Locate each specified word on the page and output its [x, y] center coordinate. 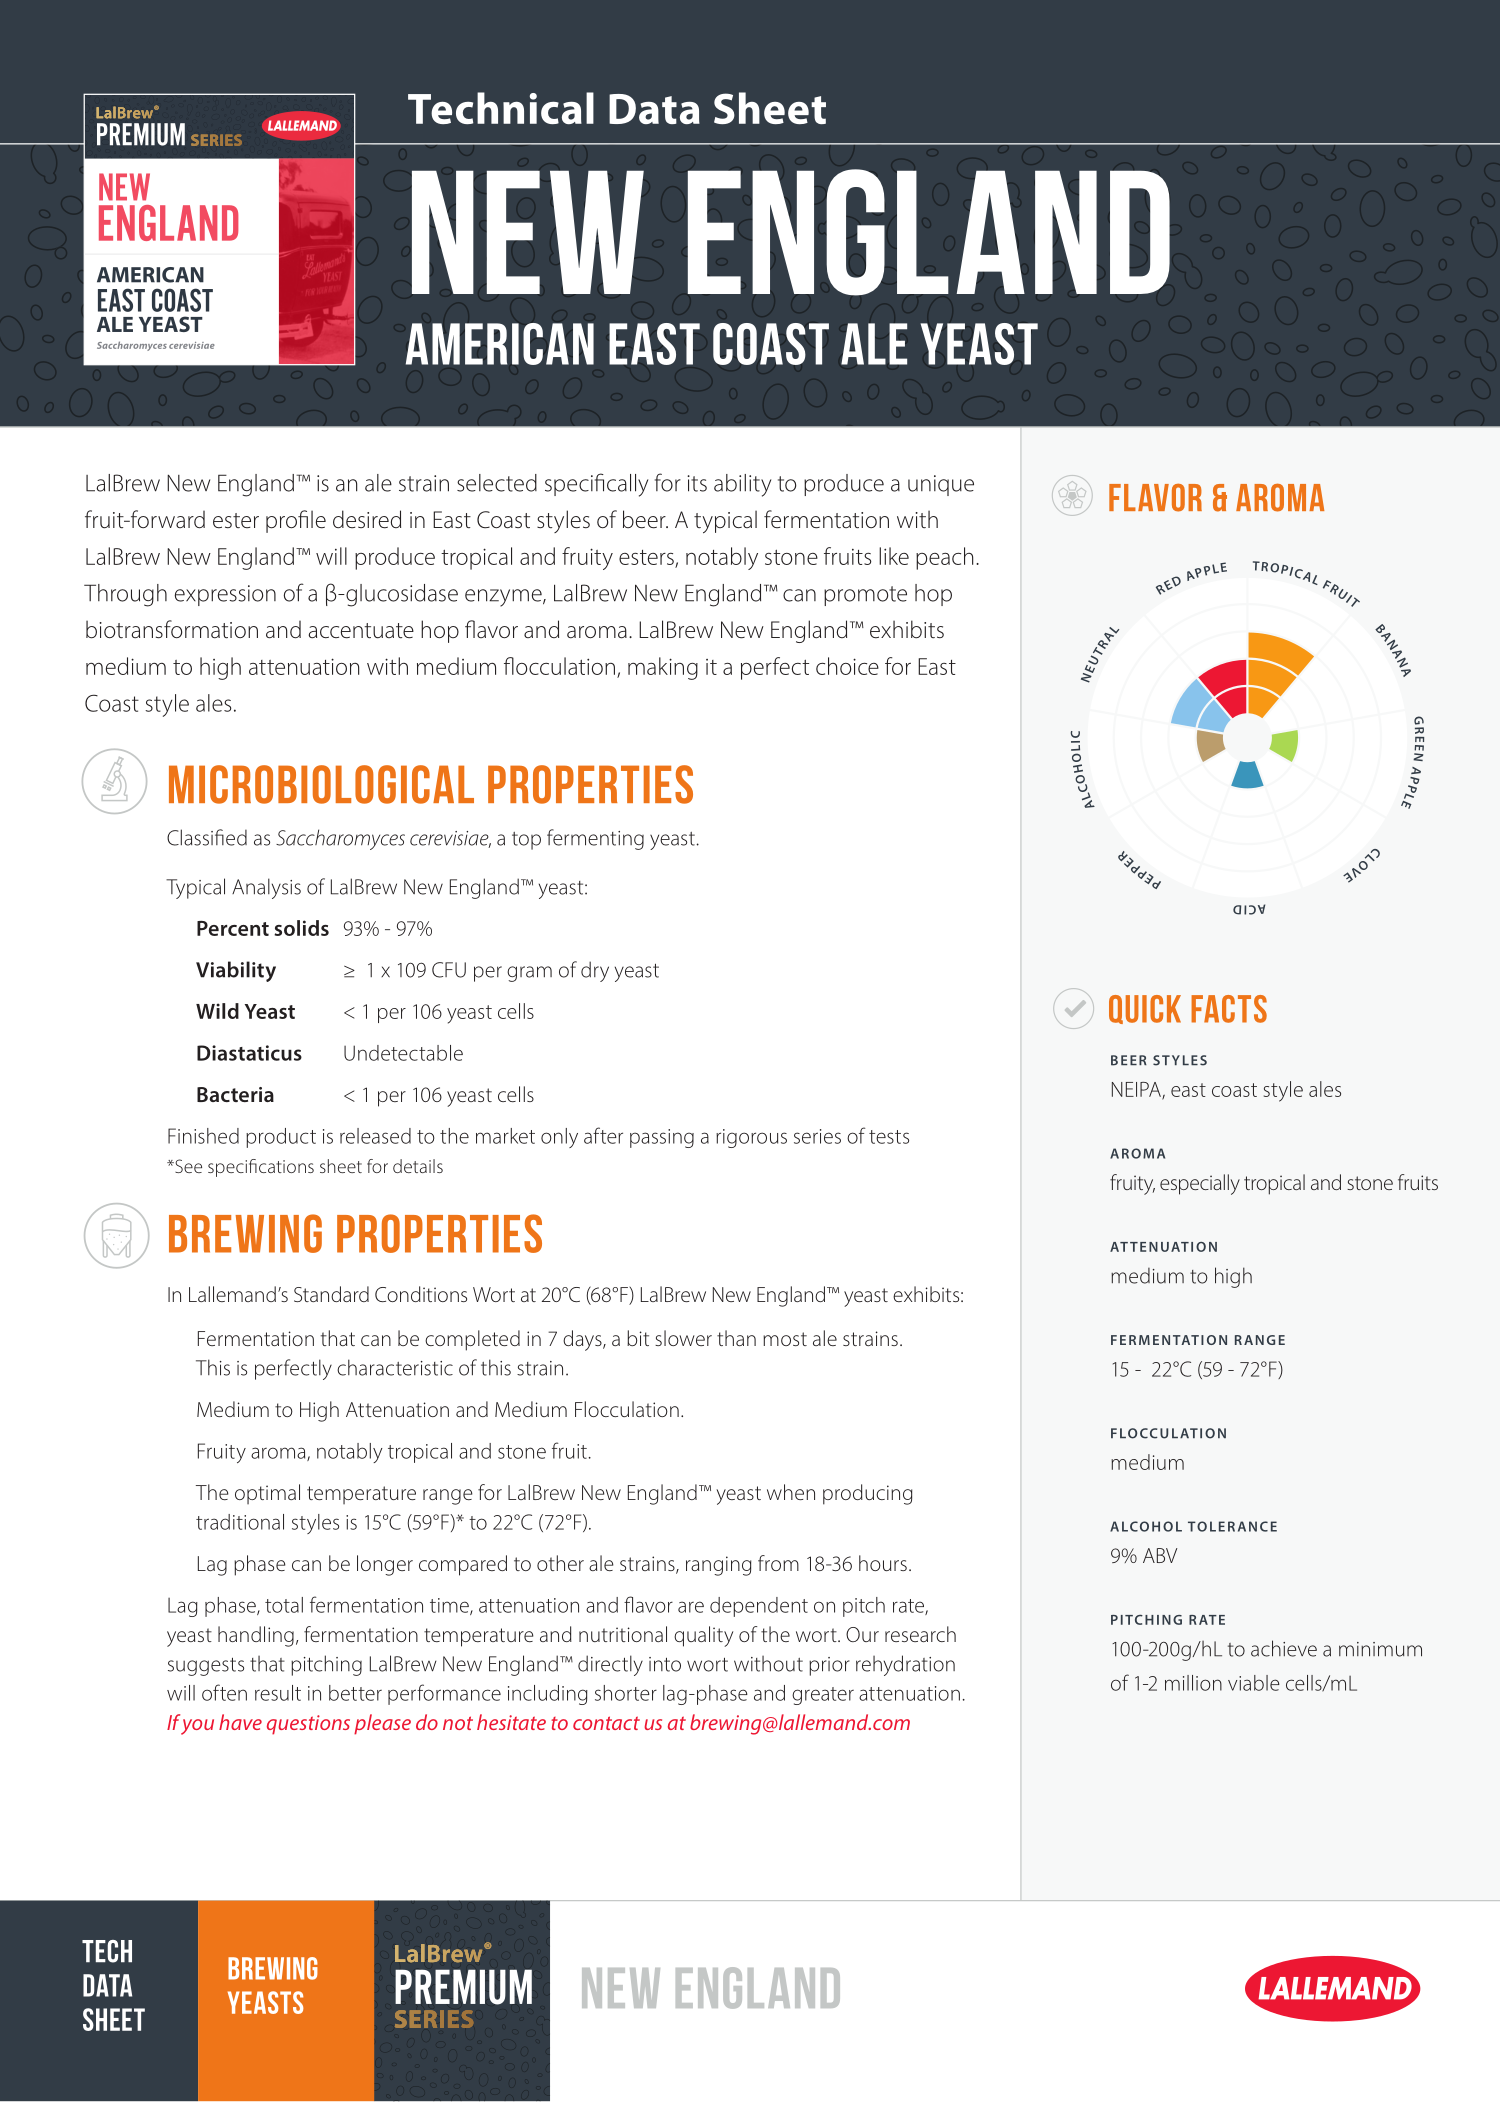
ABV [1160, 1555]
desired [367, 519]
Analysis [266, 888]
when [791, 1492]
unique [941, 485]
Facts [1229, 1009]
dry [595, 971]
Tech [107, 1951]
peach [944, 558]
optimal [267, 1494]
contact [606, 1723]
